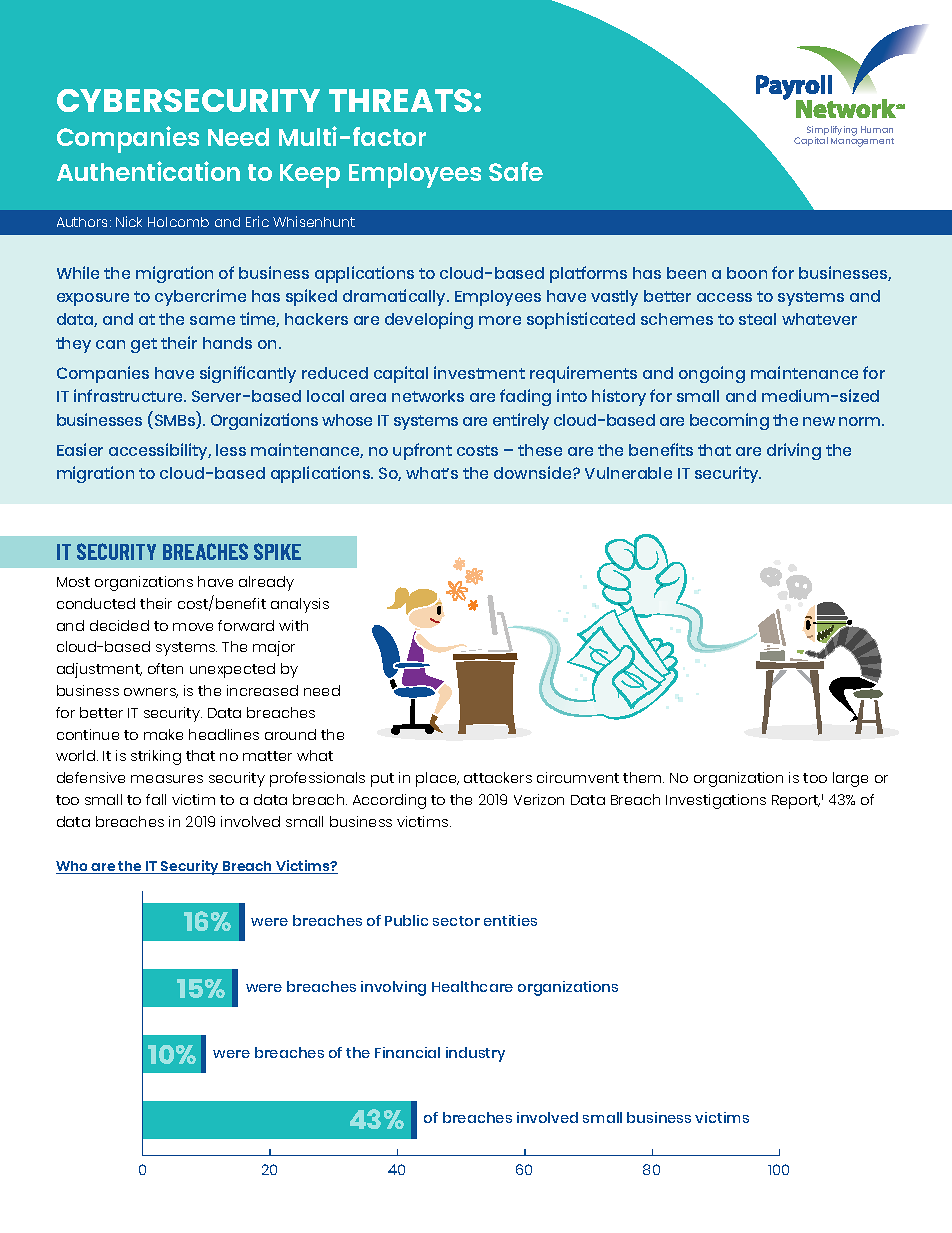 Image resolution: width=952 pixels, height=1233 pixels. I want to click on conducted, so click(96, 603).
